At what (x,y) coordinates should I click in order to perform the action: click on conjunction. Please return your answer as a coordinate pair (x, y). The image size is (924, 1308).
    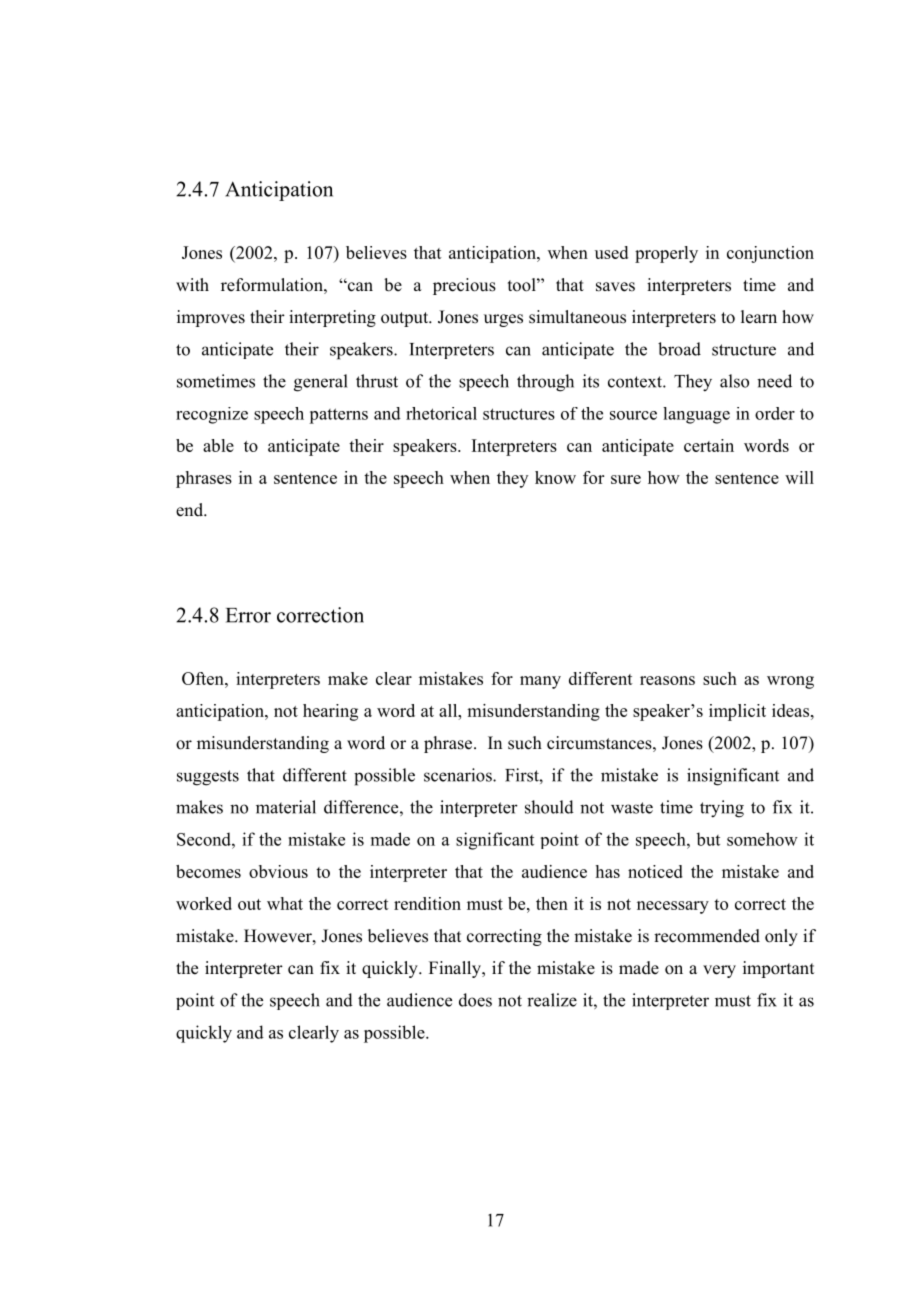
    Looking at the image, I should click on (770, 254).
